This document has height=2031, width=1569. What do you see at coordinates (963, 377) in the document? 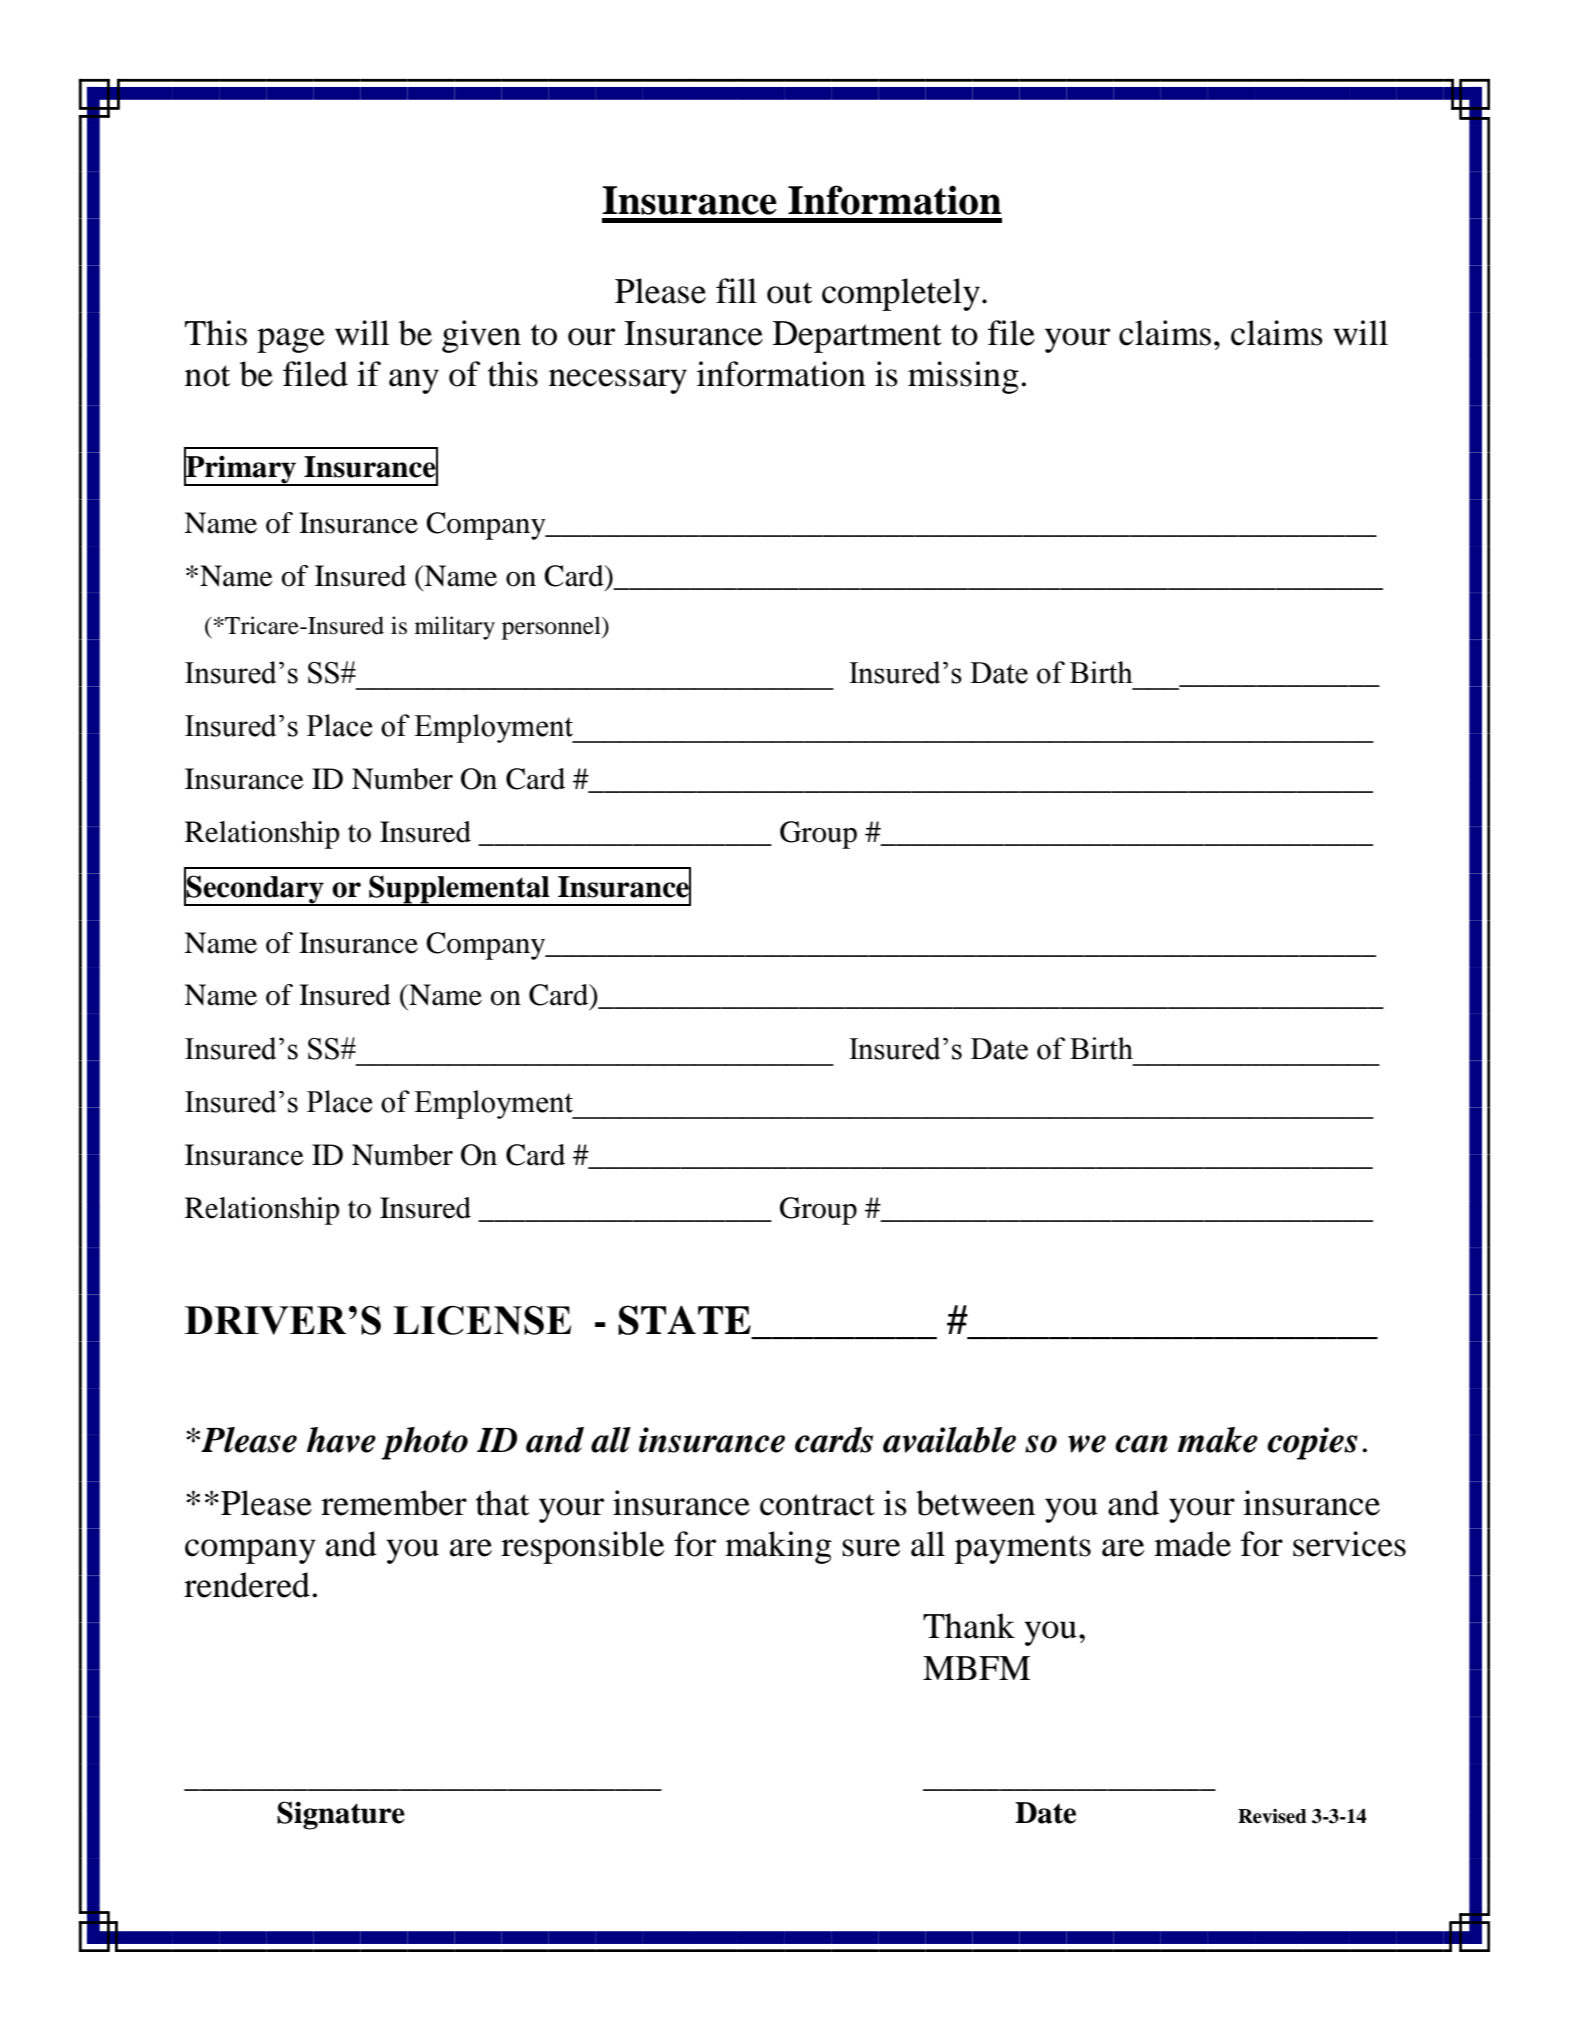
I see `missing` at bounding box center [963, 377].
